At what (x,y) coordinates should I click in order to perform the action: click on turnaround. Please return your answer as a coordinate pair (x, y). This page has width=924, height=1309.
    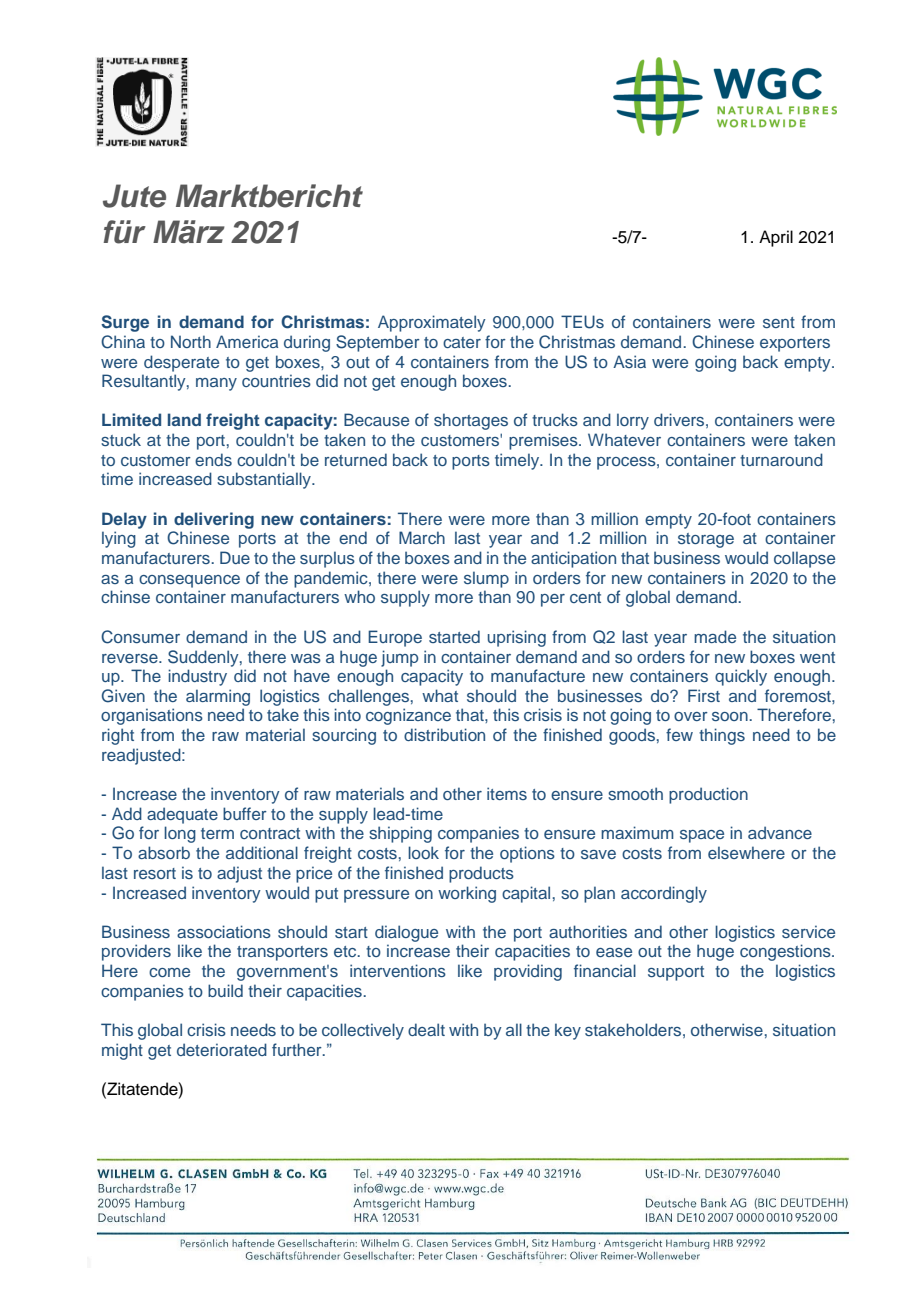
    Looking at the image, I should click on (781, 459).
